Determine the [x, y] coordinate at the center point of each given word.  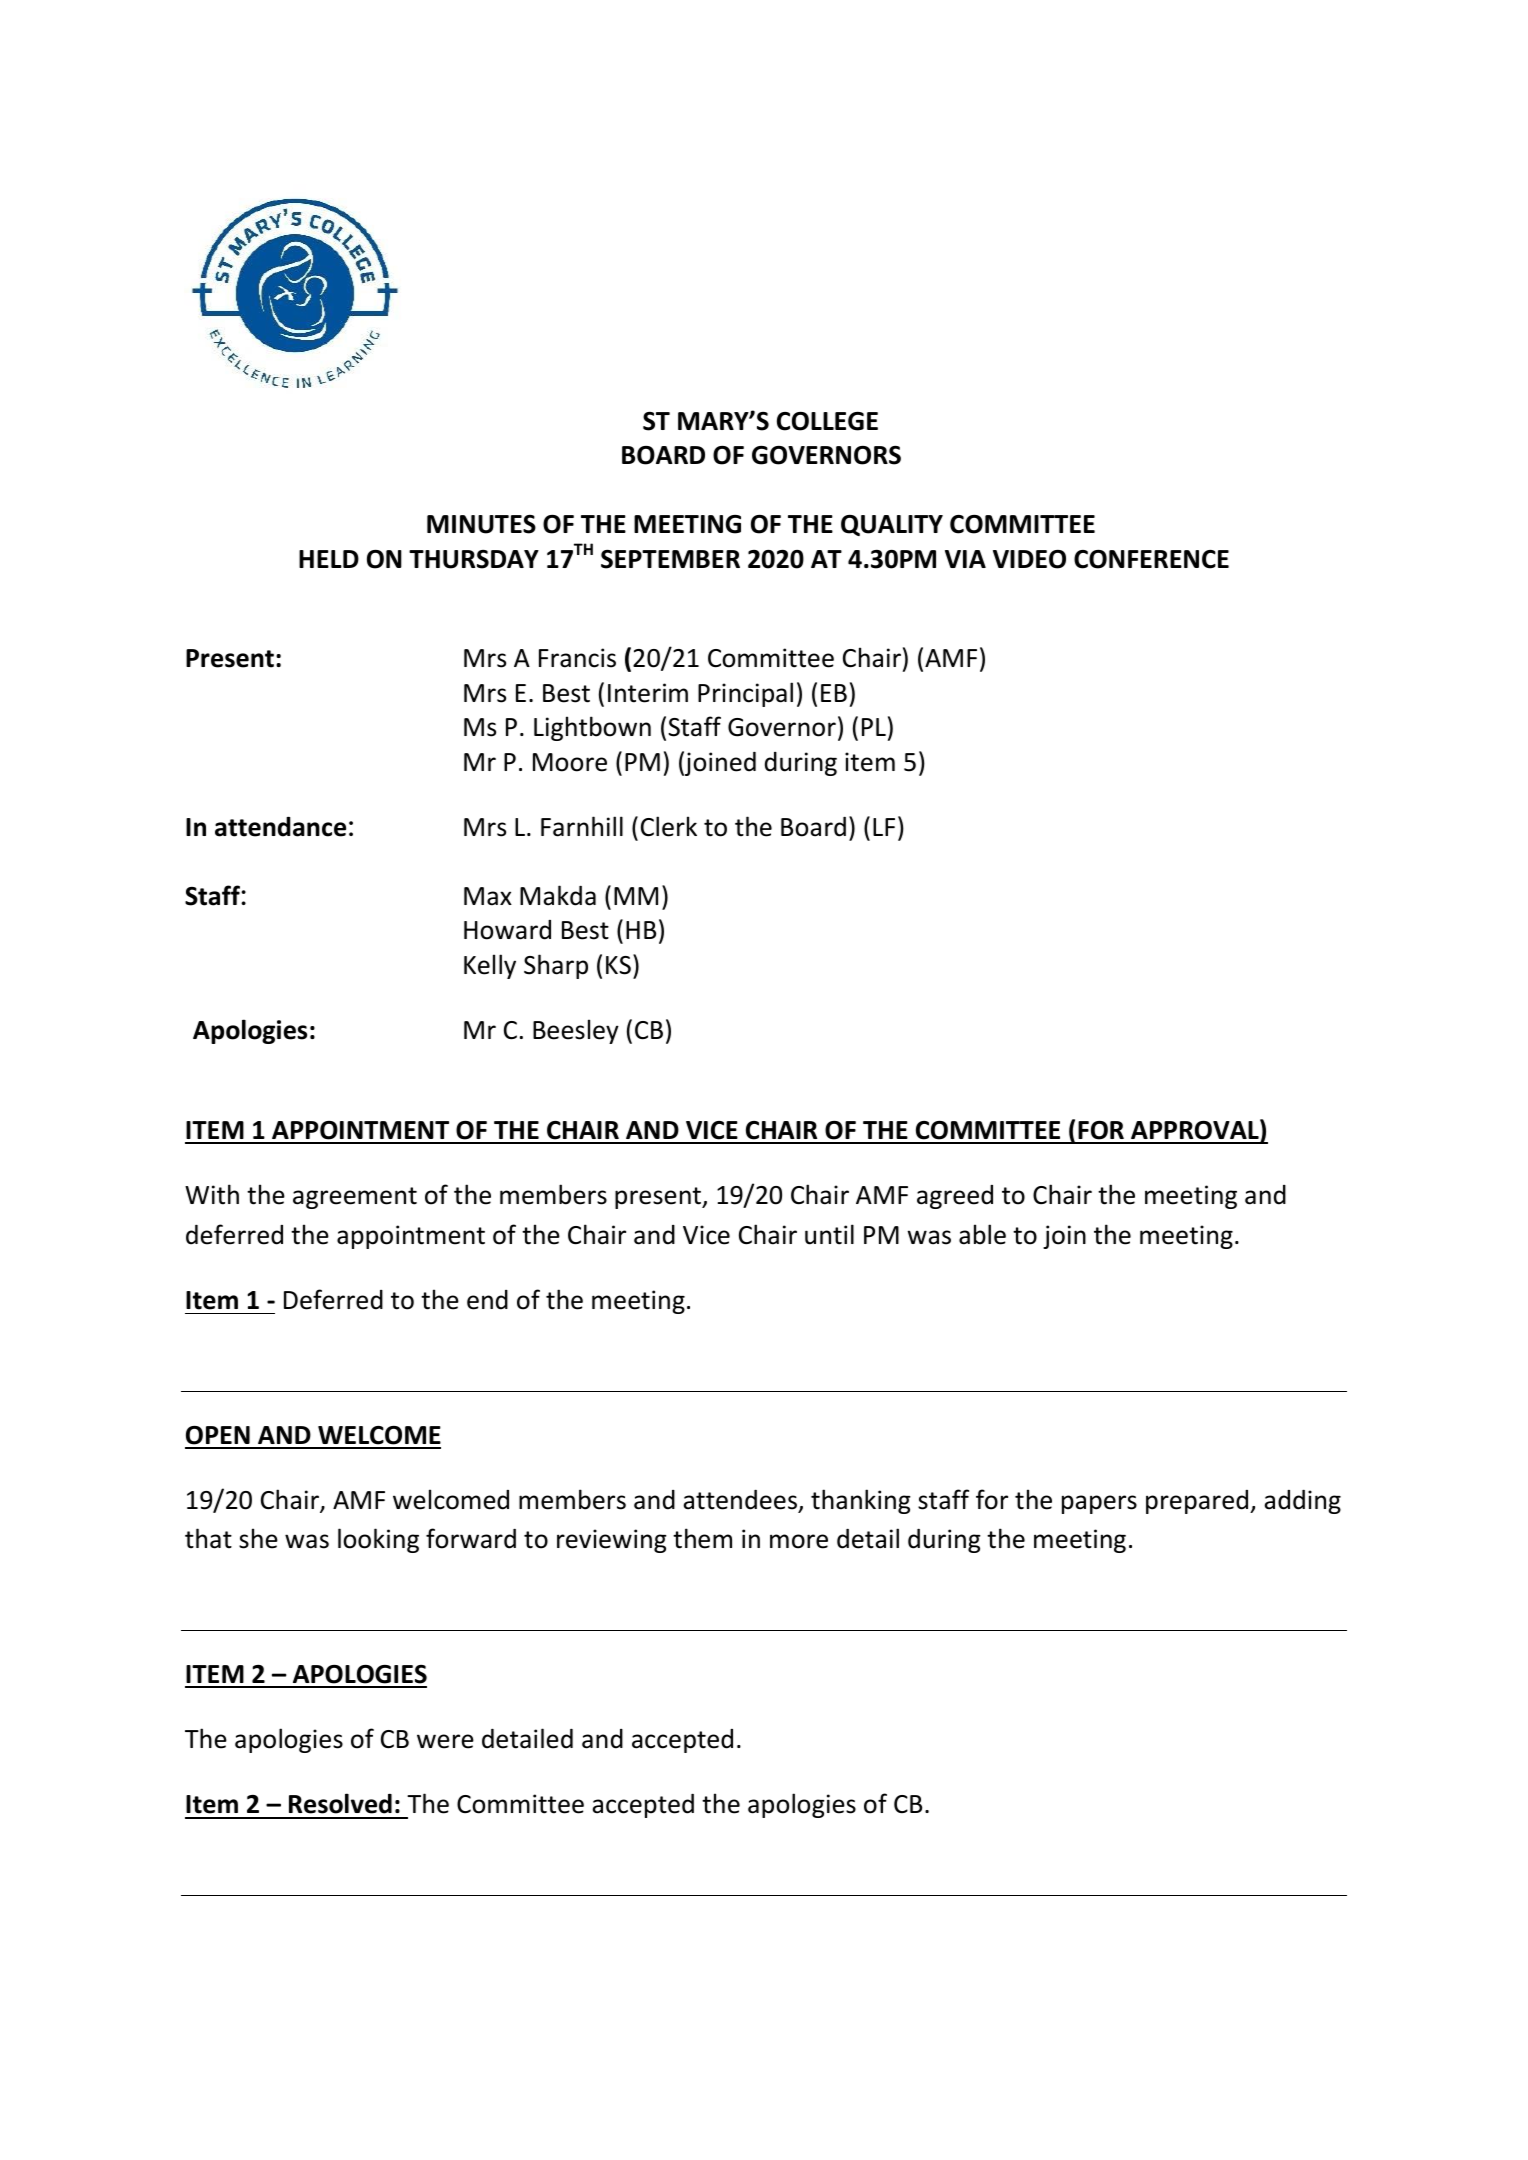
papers [1099, 1504]
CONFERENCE [1151, 559]
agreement [355, 1198]
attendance [280, 827]
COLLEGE [827, 421]
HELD [329, 559]
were [445, 1741]
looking [378, 1540]
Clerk [669, 826]
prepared [1198, 1502]
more [799, 1541]
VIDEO [1029, 559]
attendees [740, 1500]
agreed [955, 1197]
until [829, 1234]
